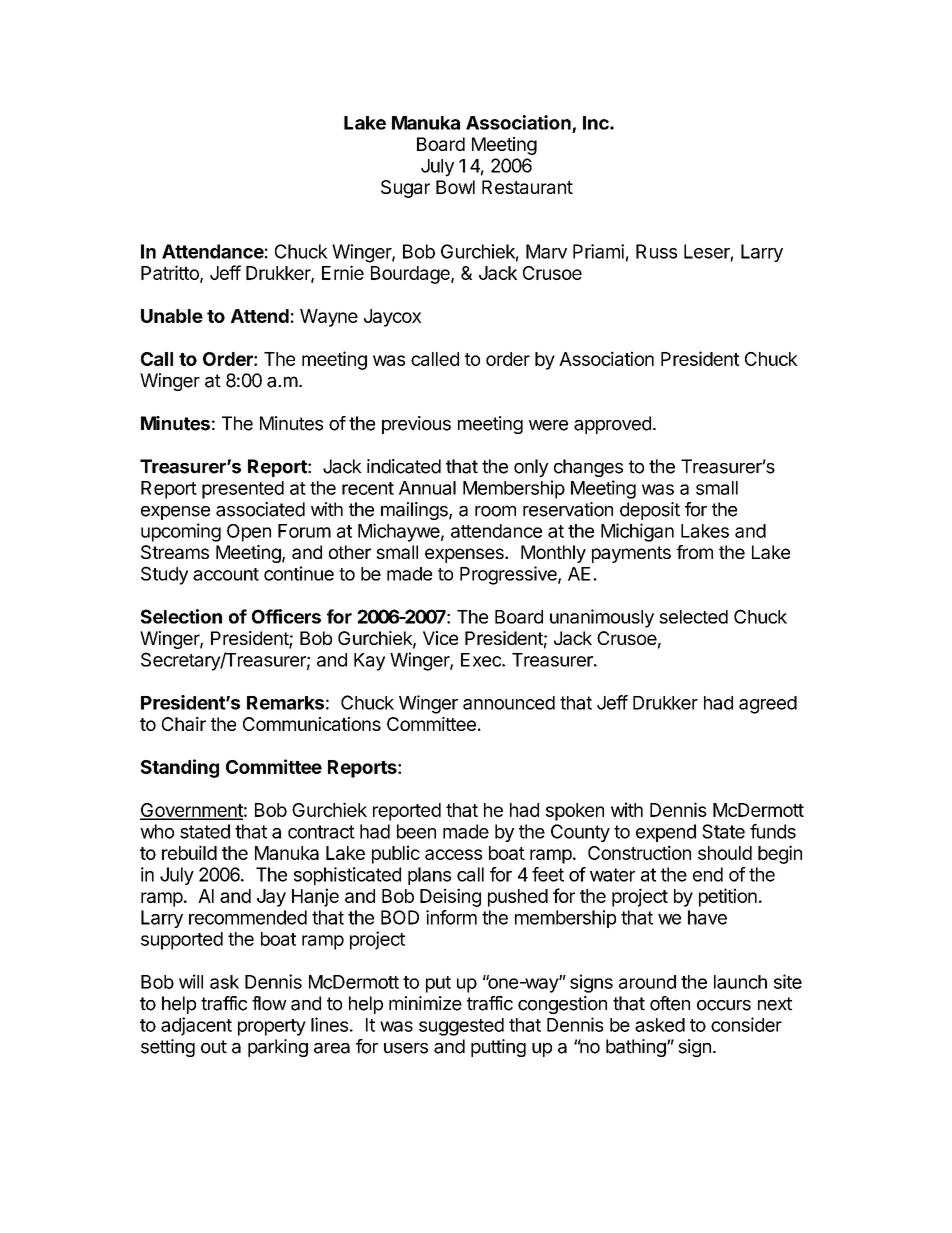 This screenshot has width=952, height=1233. What do you see at coordinates (196, 1026) in the screenshot?
I see `adjacent` at bounding box center [196, 1026].
